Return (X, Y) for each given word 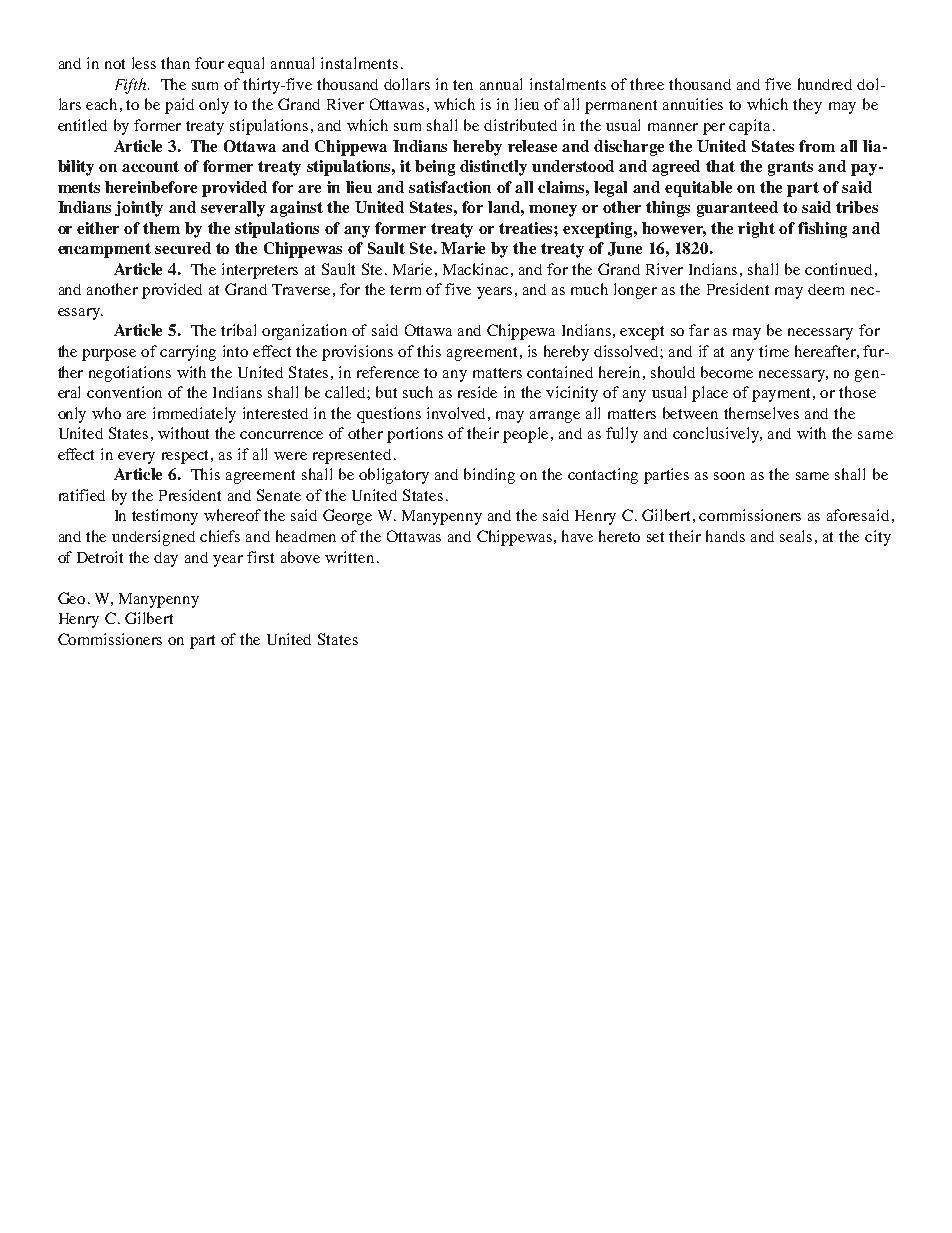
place (710, 394)
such (418, 392)
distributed (520, 125)
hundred (825, 84)
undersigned (153, 538)
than (175, 63)
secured (183, 248)
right (756, 230)
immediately (194, 415)
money (553, 211)
